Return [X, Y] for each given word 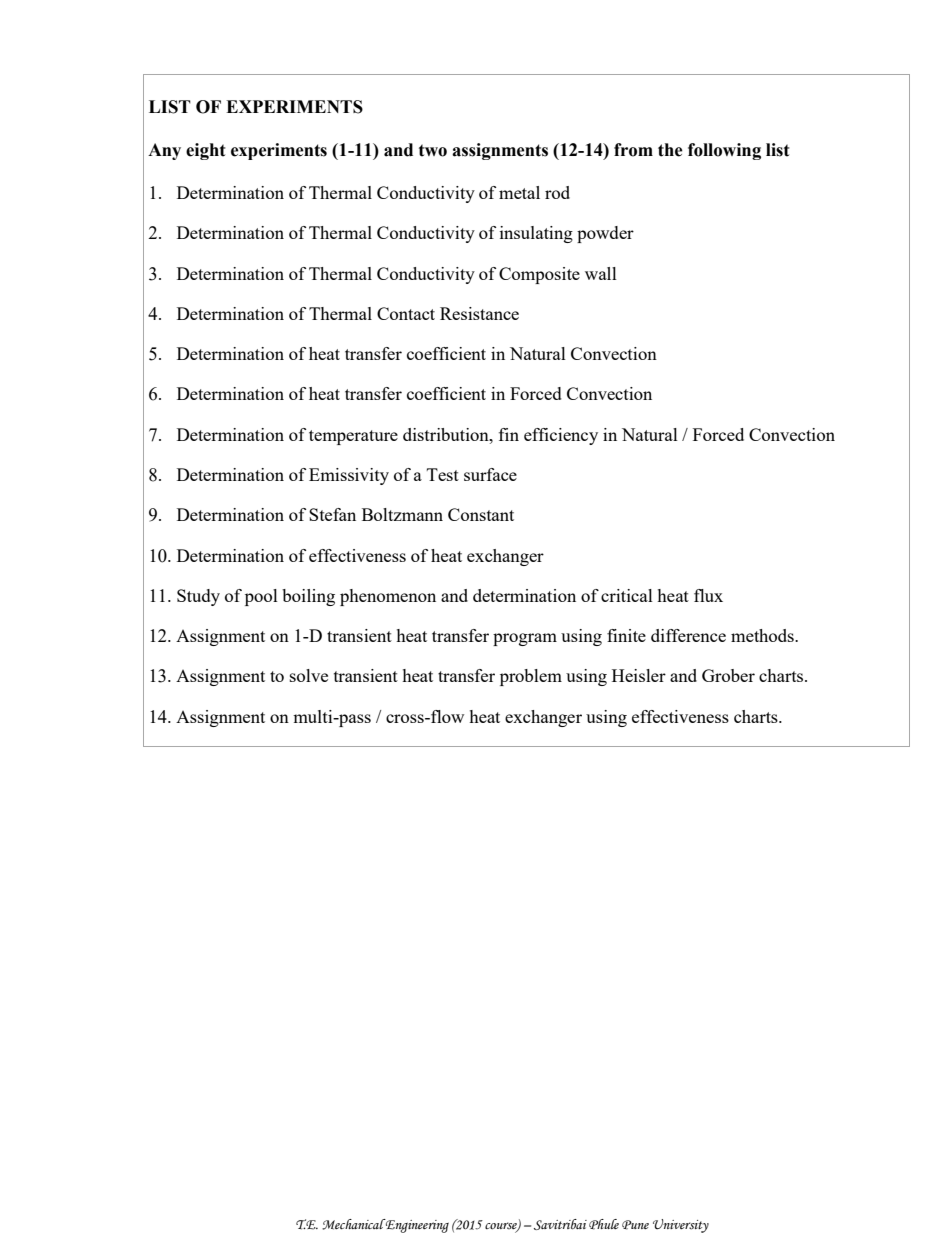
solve [309, 675]
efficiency [561, 436]
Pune [635, 1225]
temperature [353, 437]
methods [763, 635]
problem [531, 677]
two [433, 150]
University [681, 1226]
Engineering [416, 1226]
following [724, 151]
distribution [447, 434]
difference [688, 635]
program [525, 639]
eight [206, 151]
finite [626, 635]
